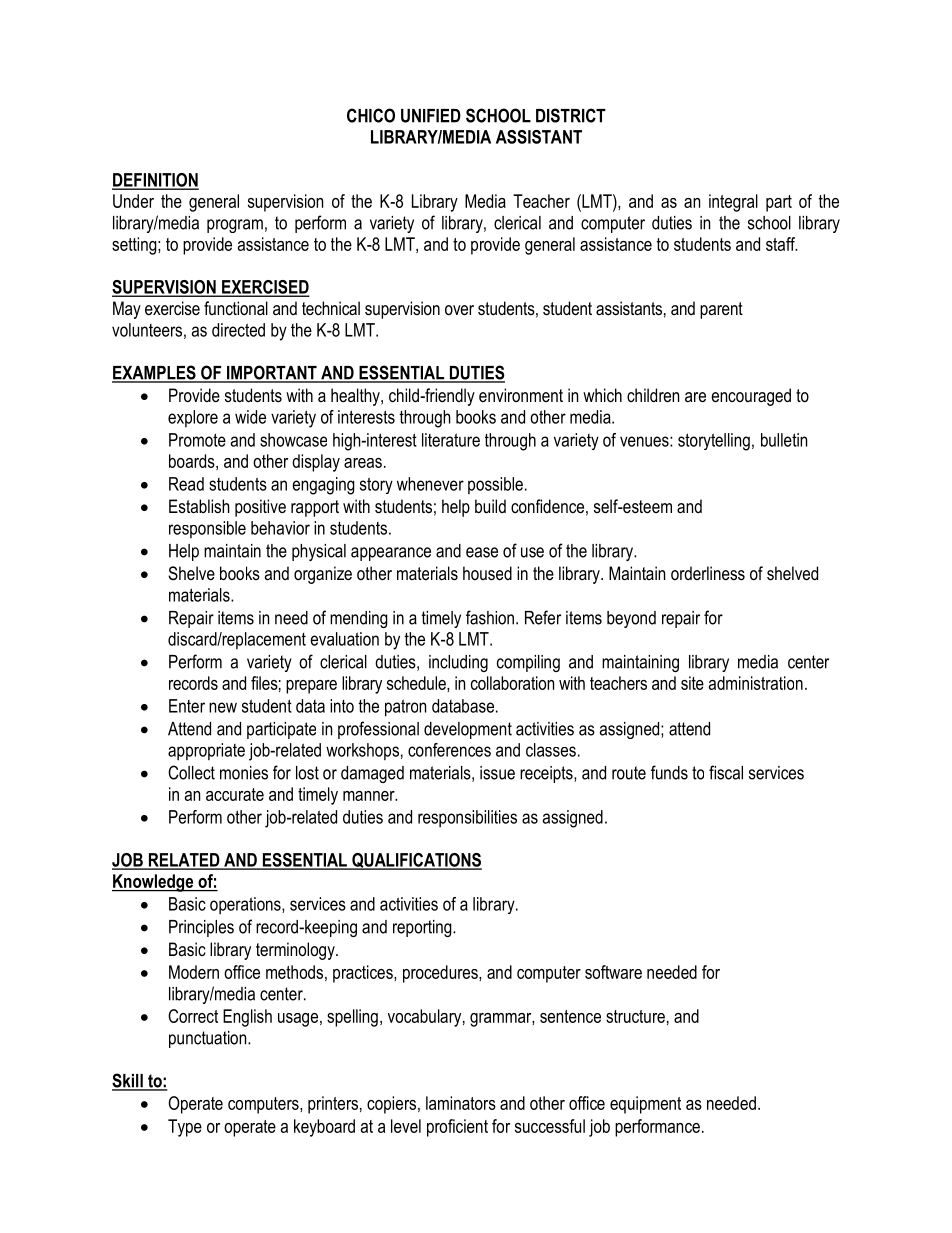  What do you see at coordinates (733, 203) in the document?
I see `integral` at bounding box center [733, 203].
